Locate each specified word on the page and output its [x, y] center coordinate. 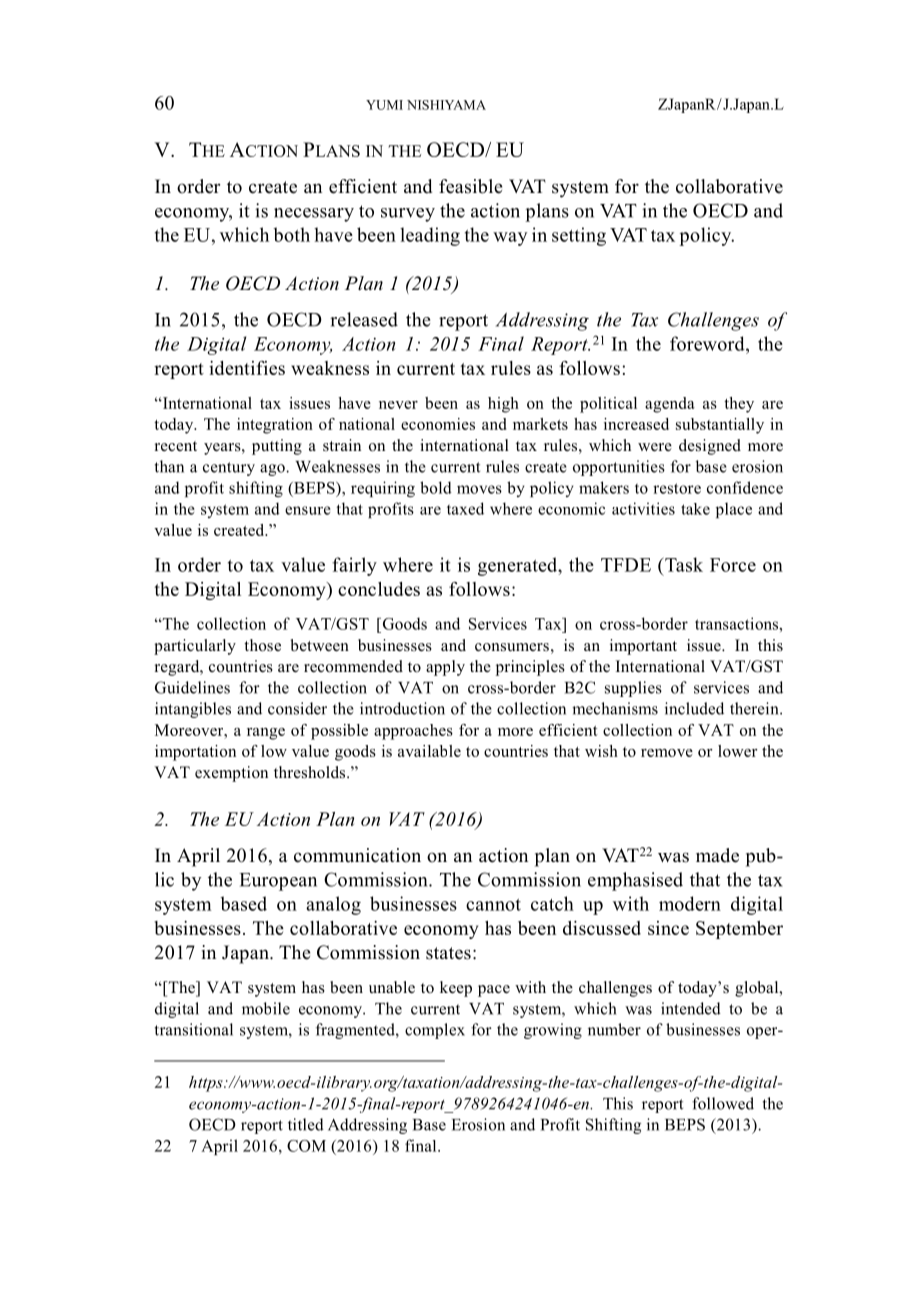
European [278, 882]
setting [579, 236]
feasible [471, 186]
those [262, 645]
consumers [512, 647]
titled [306, 1124]
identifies [247, 368]
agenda [670, 405]
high [503, 405]
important [643, 647]
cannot [493, 905]
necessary [314, 215]
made [717, 855]
